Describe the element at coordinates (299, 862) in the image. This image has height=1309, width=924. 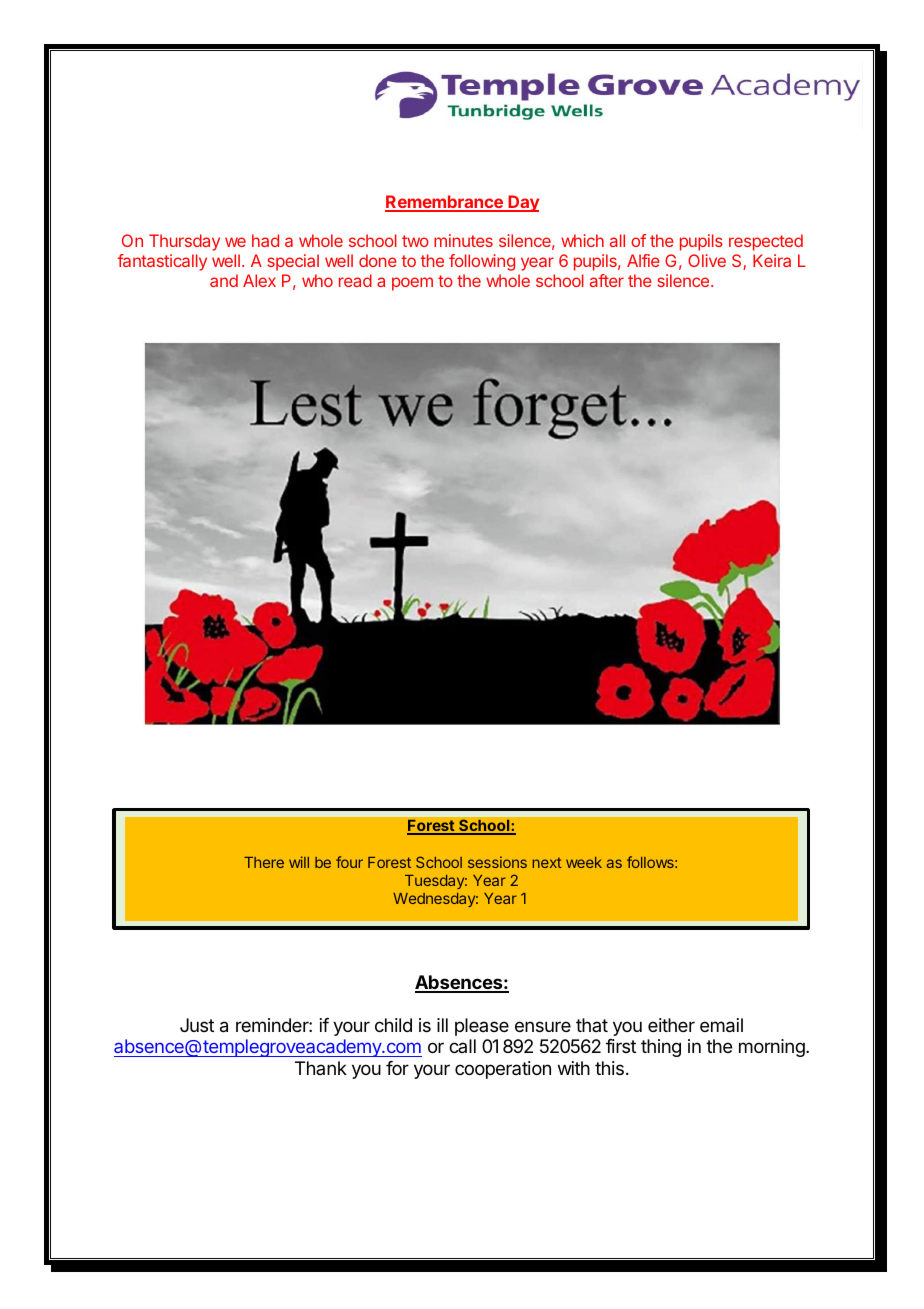
I see `will` at that location.
